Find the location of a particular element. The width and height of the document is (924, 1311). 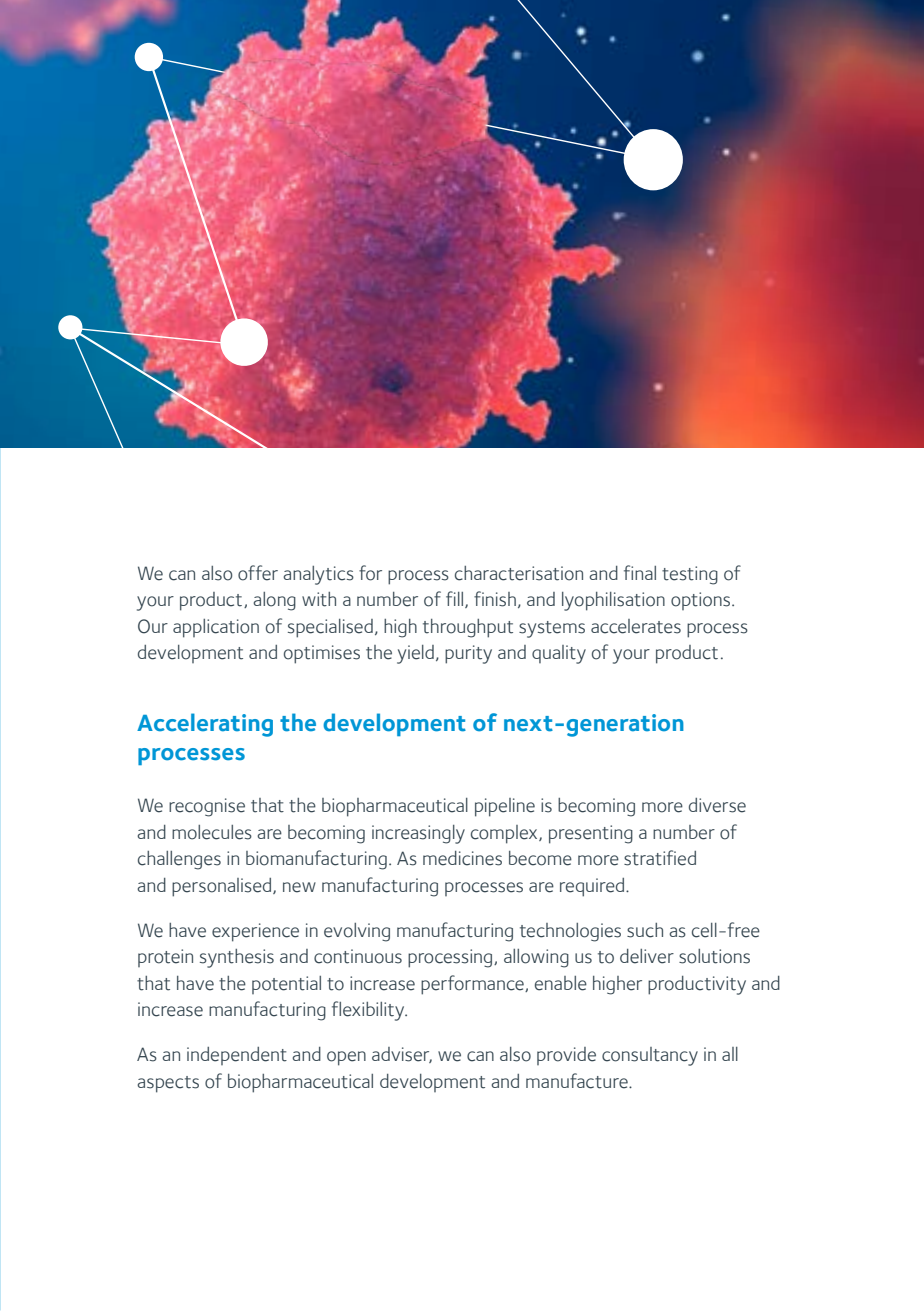

synthesis is located at coordinates (237, 958).
